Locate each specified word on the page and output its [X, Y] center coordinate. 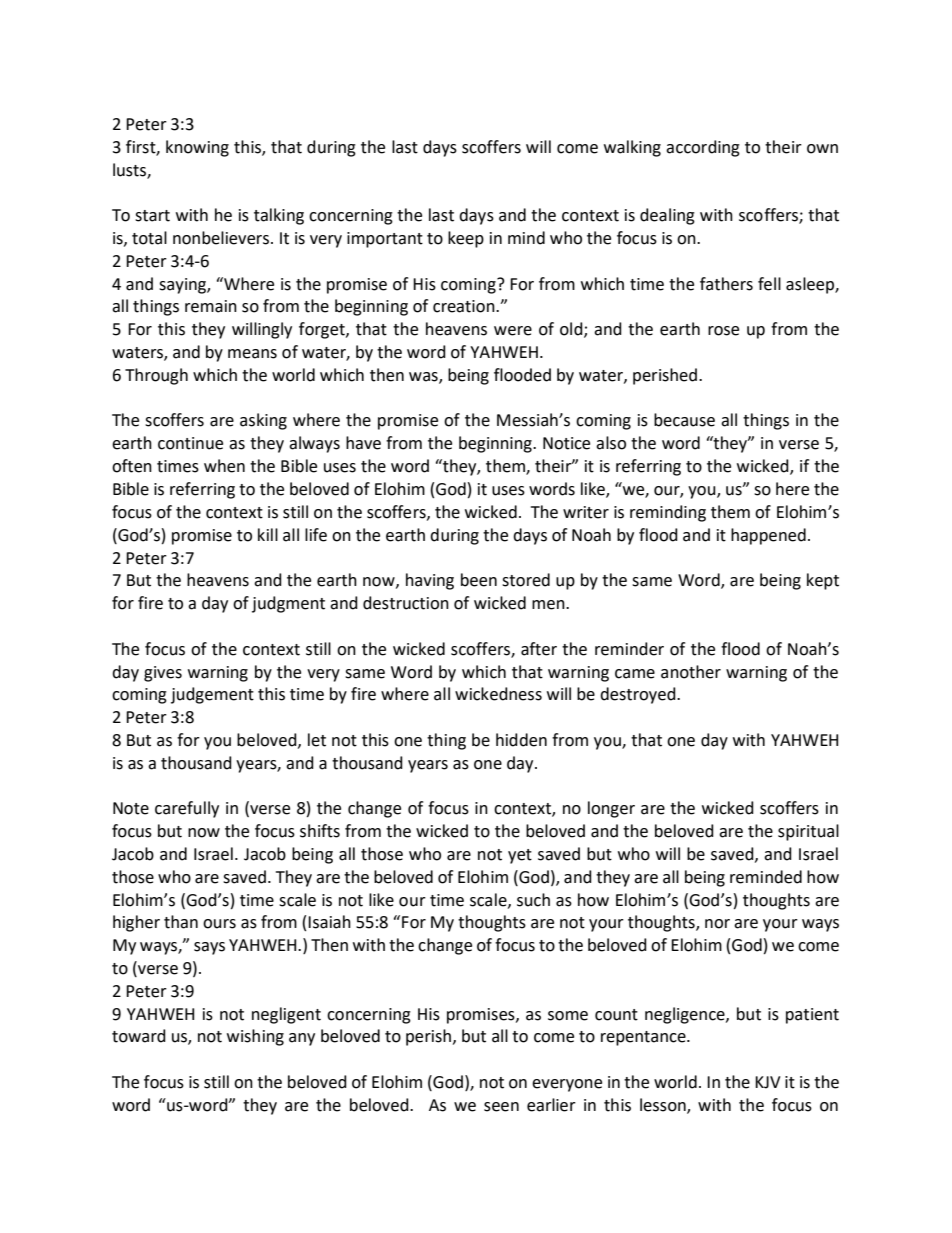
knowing [197, 148]
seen [501, 1107]
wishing [255, 1037]
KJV [768, 1082]
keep [466, 239]
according [703, 148]
